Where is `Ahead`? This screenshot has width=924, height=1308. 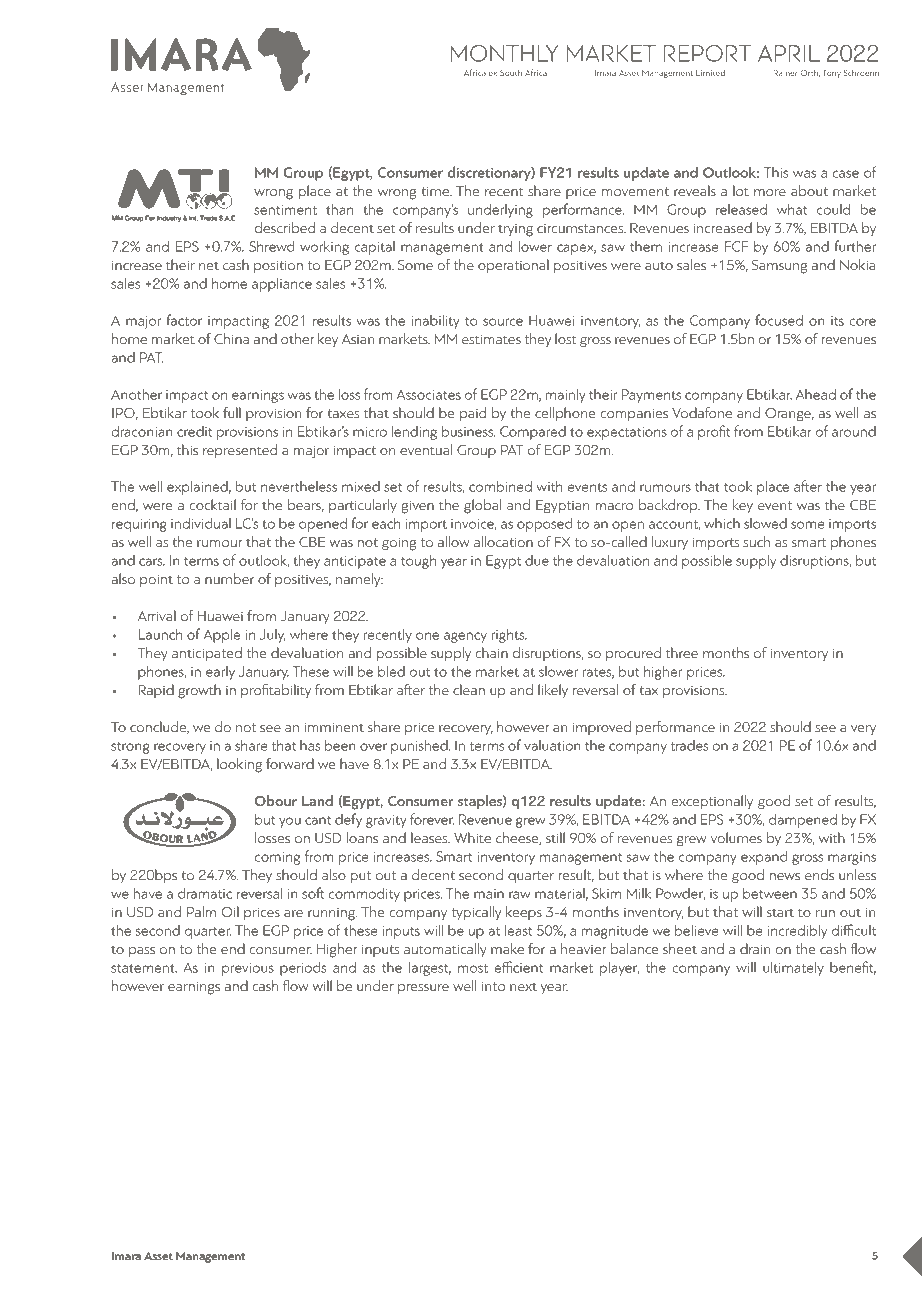
Ahead is located at coordinates (816, 394).
